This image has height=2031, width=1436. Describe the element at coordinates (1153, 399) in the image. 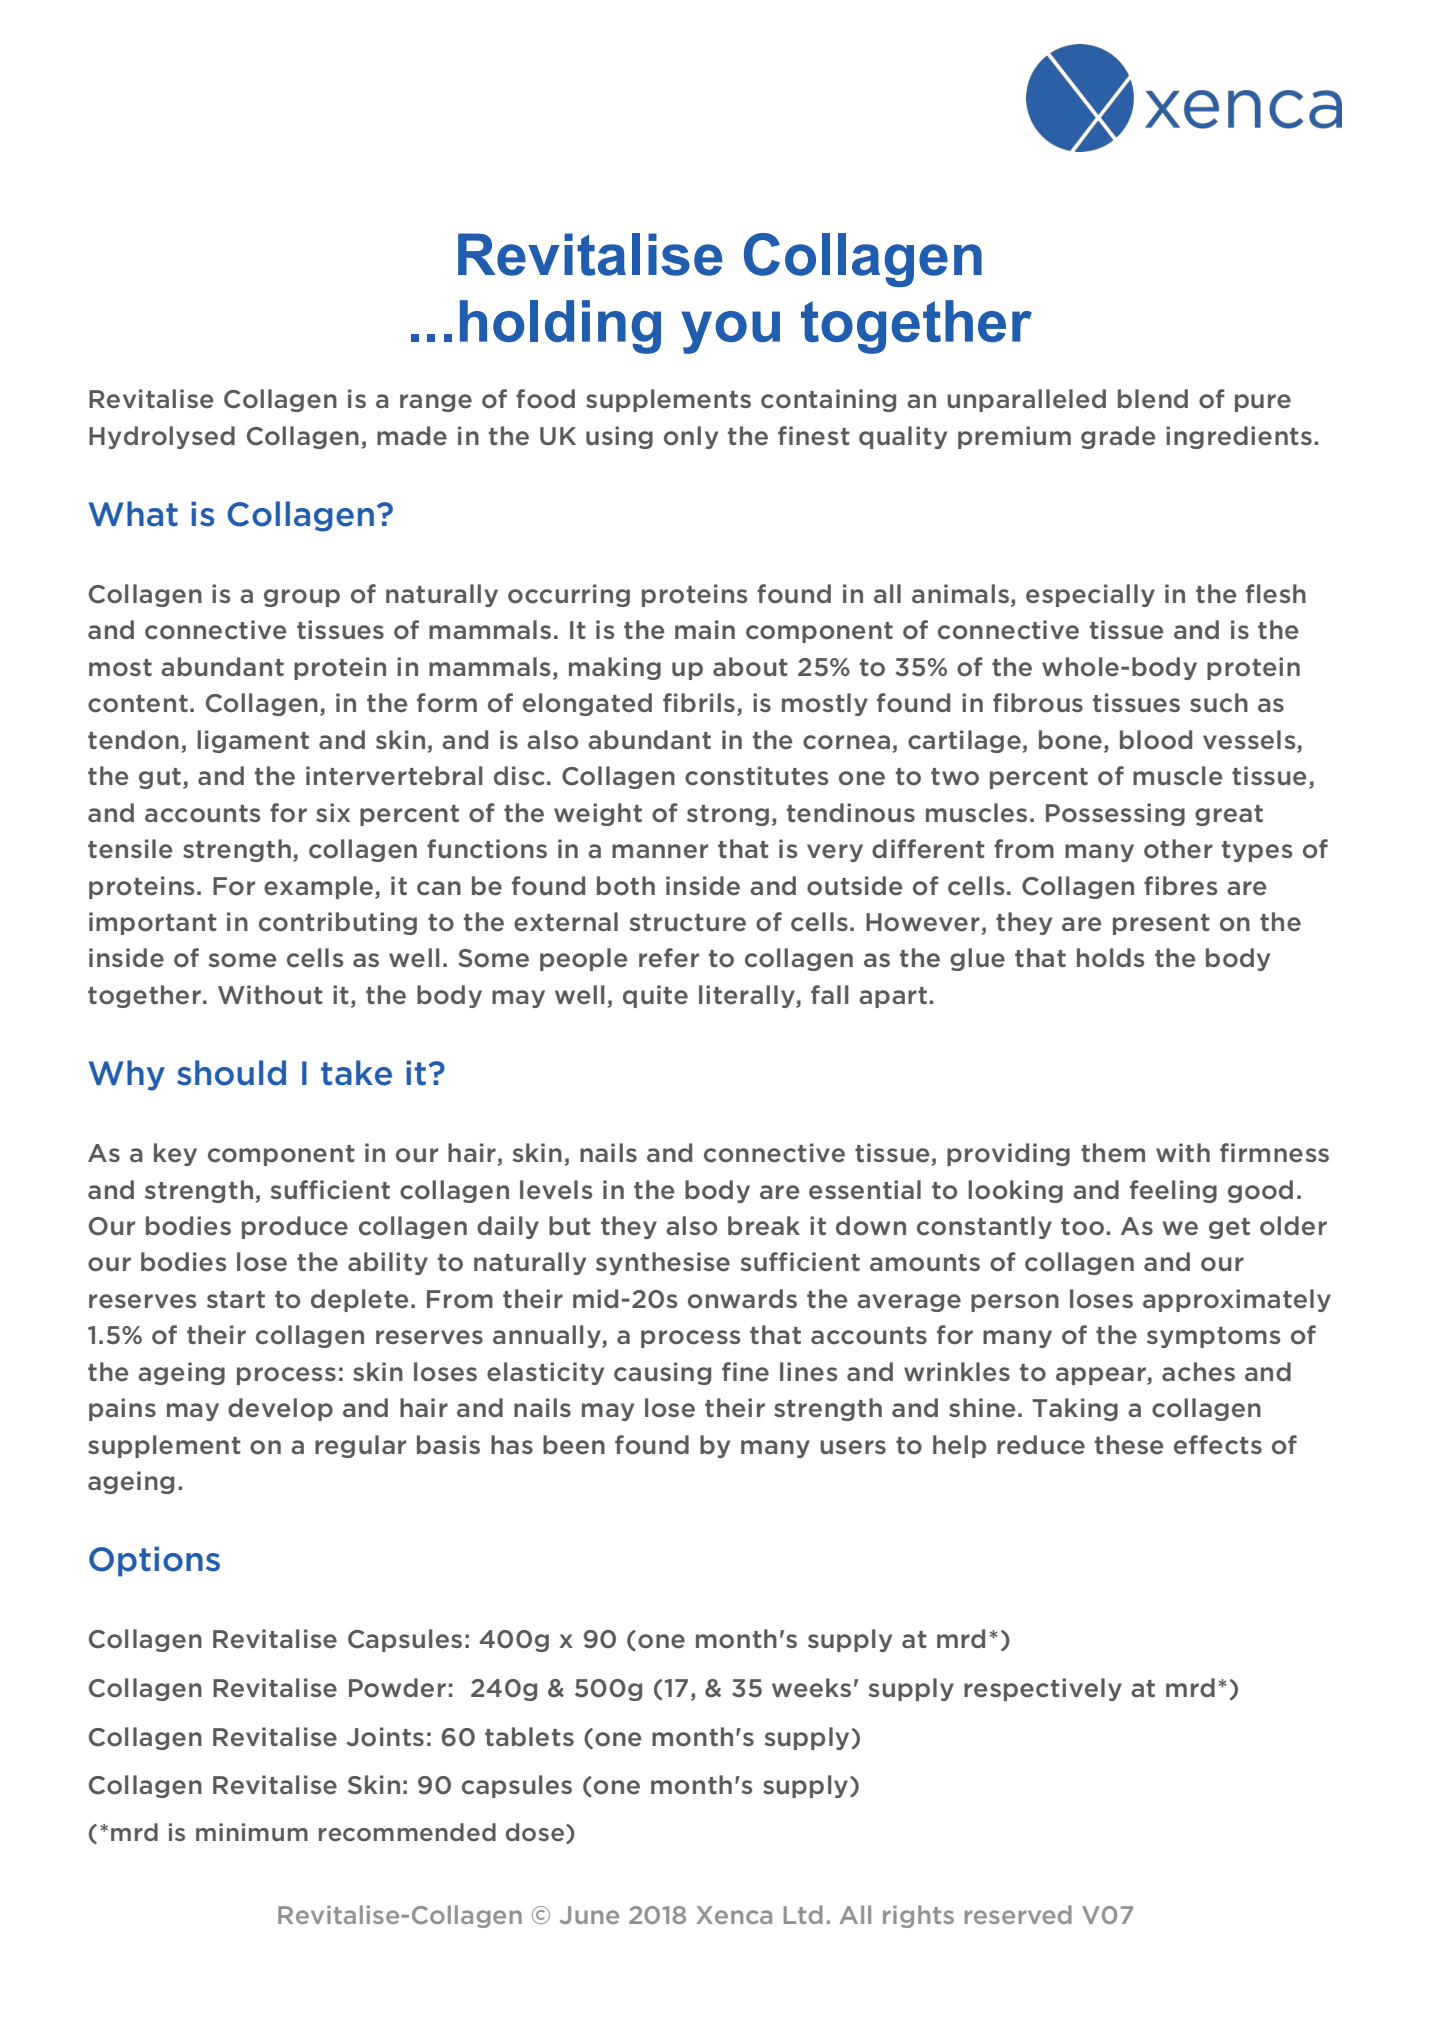

I see `blend` at that location.
